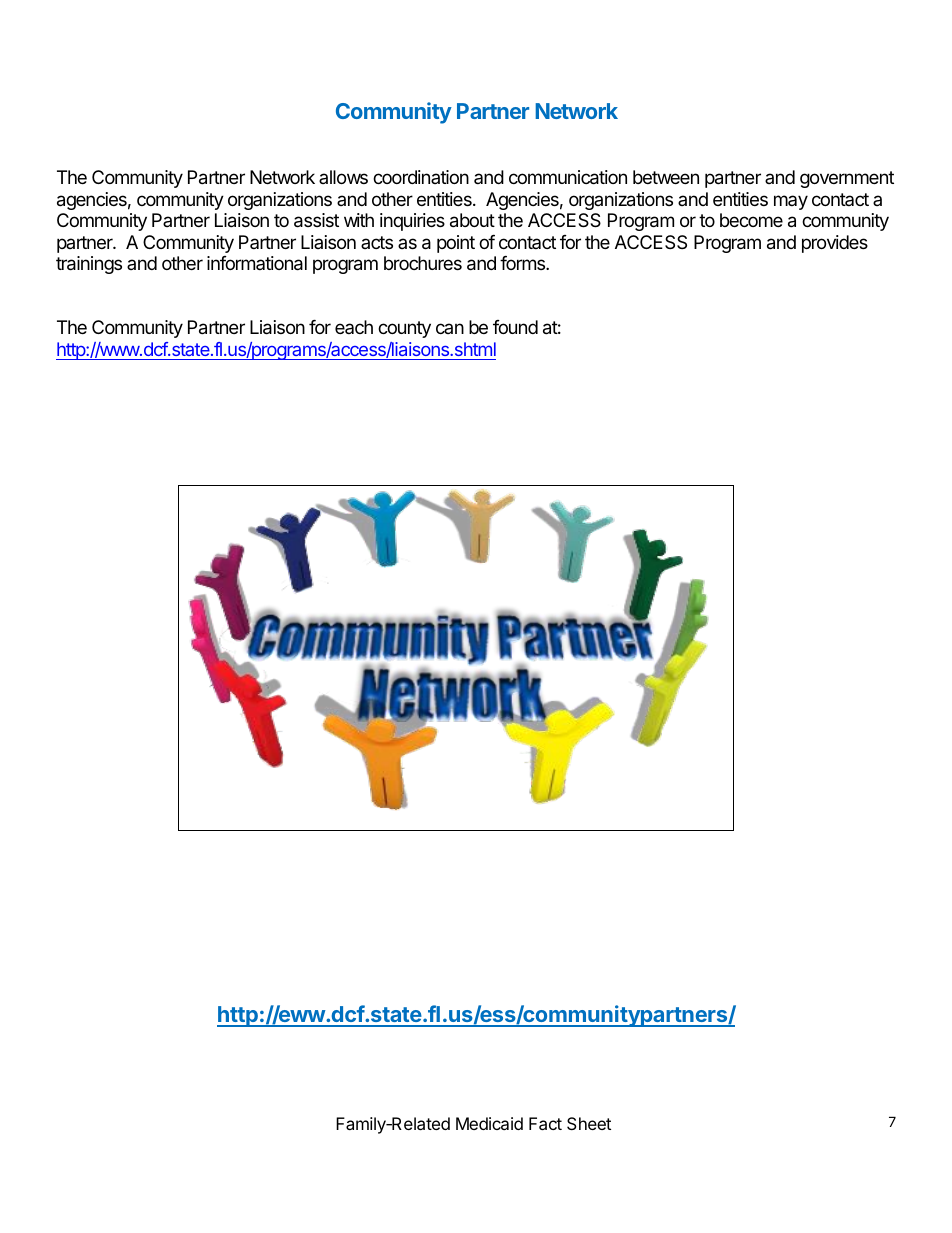 The image size is (952, 1233). Describe the element at coordinates (545, 1123) in the image. I see `Fact` at that location.
